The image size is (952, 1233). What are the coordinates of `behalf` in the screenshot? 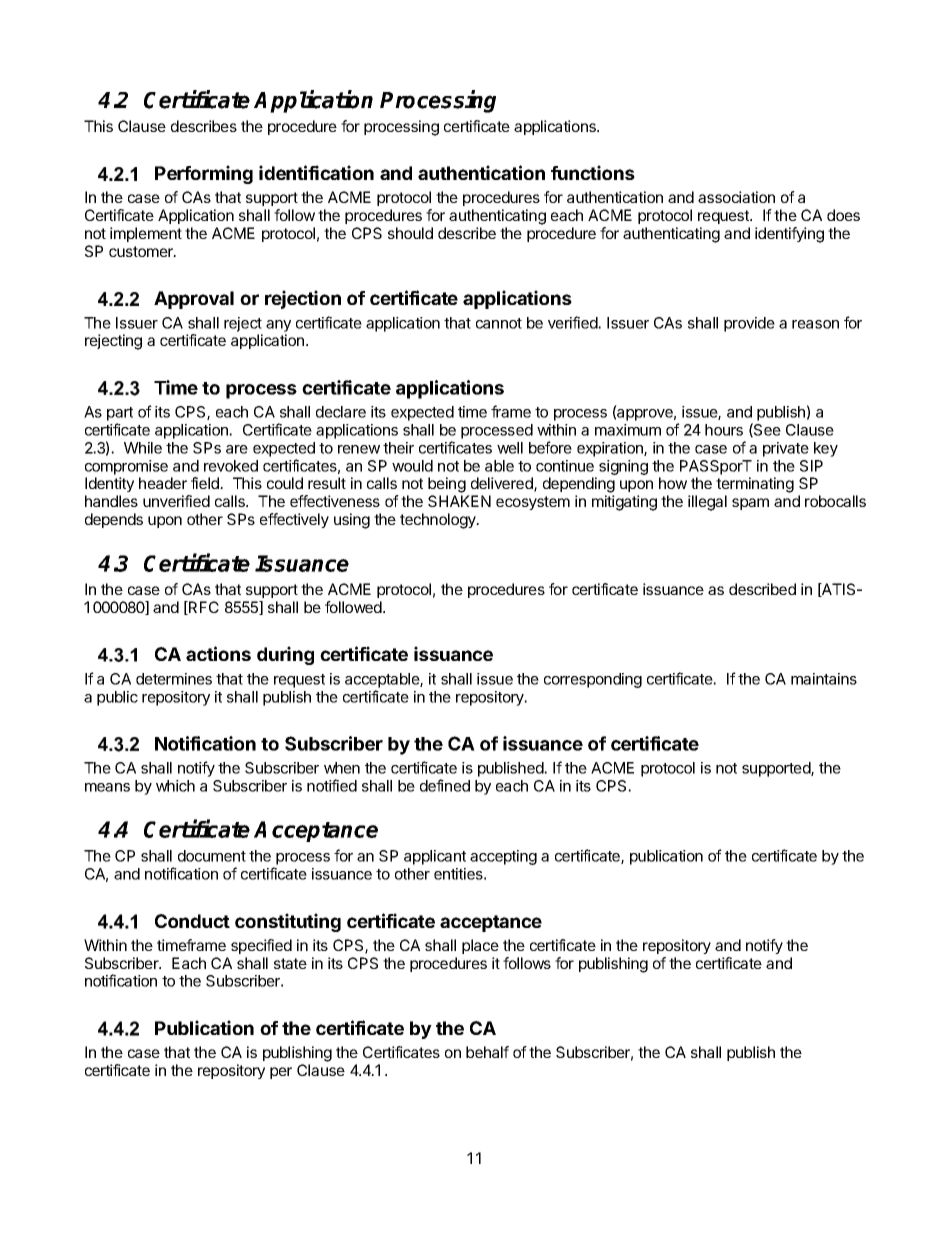 It's located at (487, 1052).
